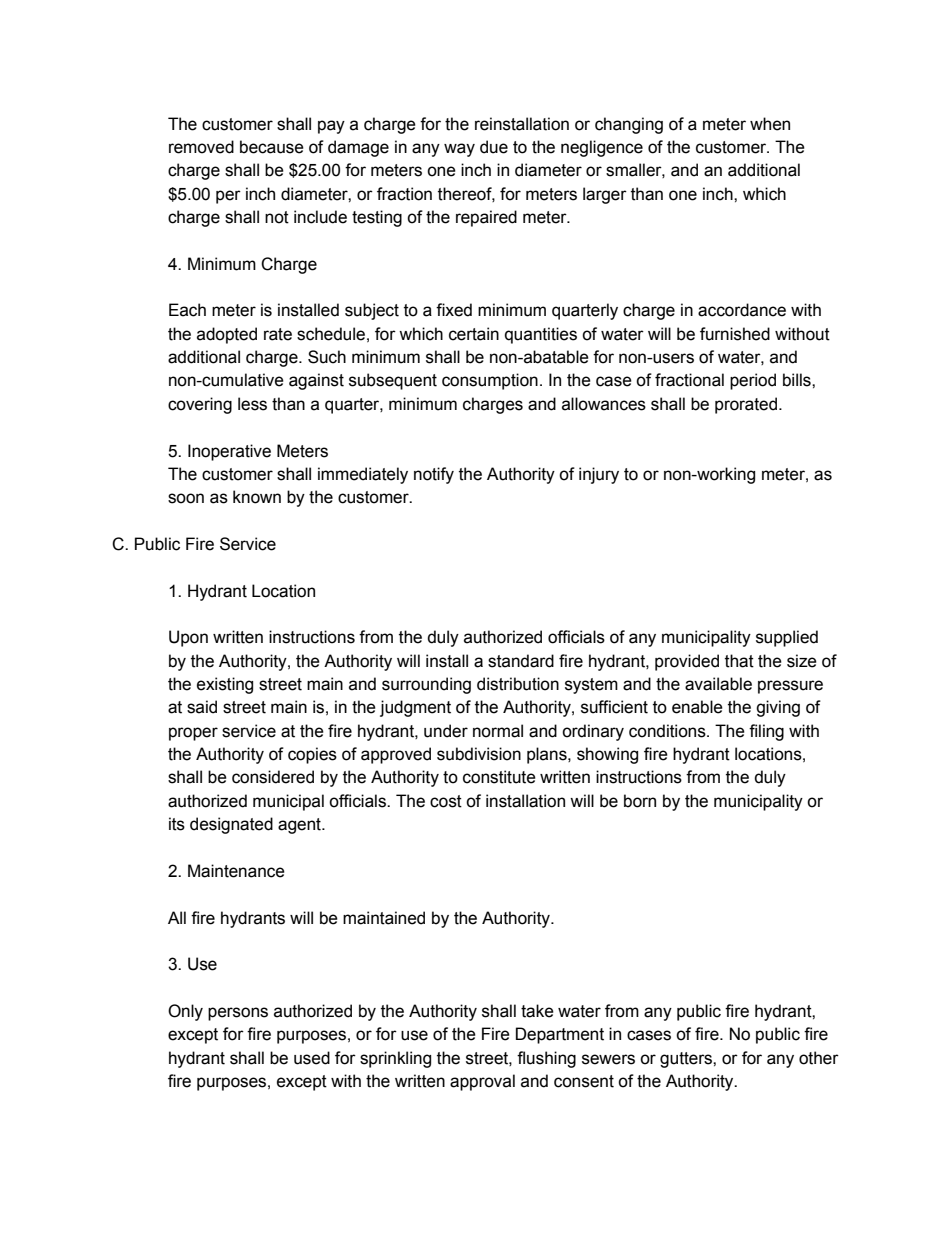 The width and height of the screenshot is (952, 1233). I want to click on persons, so click(238, 1014).
